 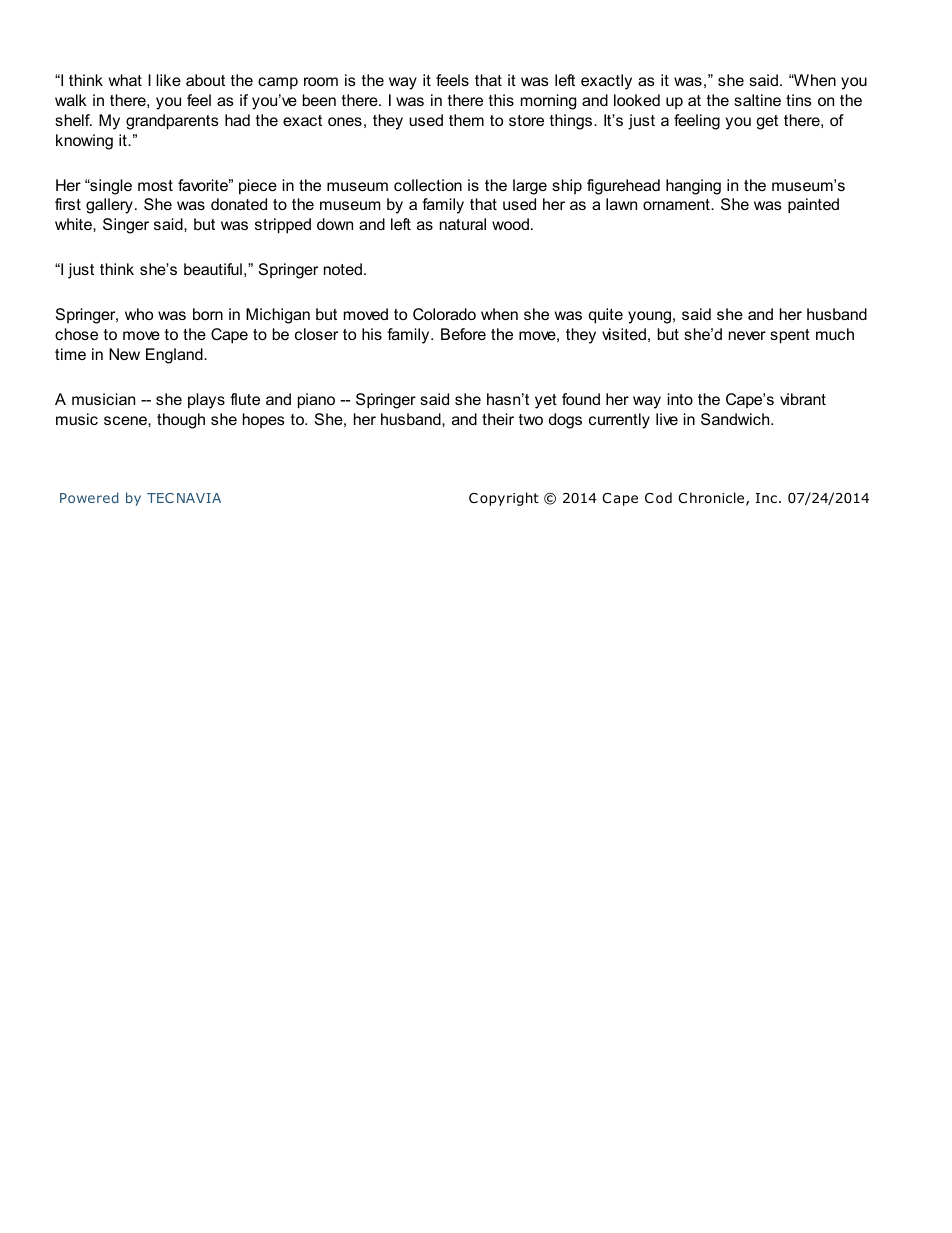 What do you see at coordinates (799, 100) in the page?
I see `tins` at bounding box center [799, 100].
